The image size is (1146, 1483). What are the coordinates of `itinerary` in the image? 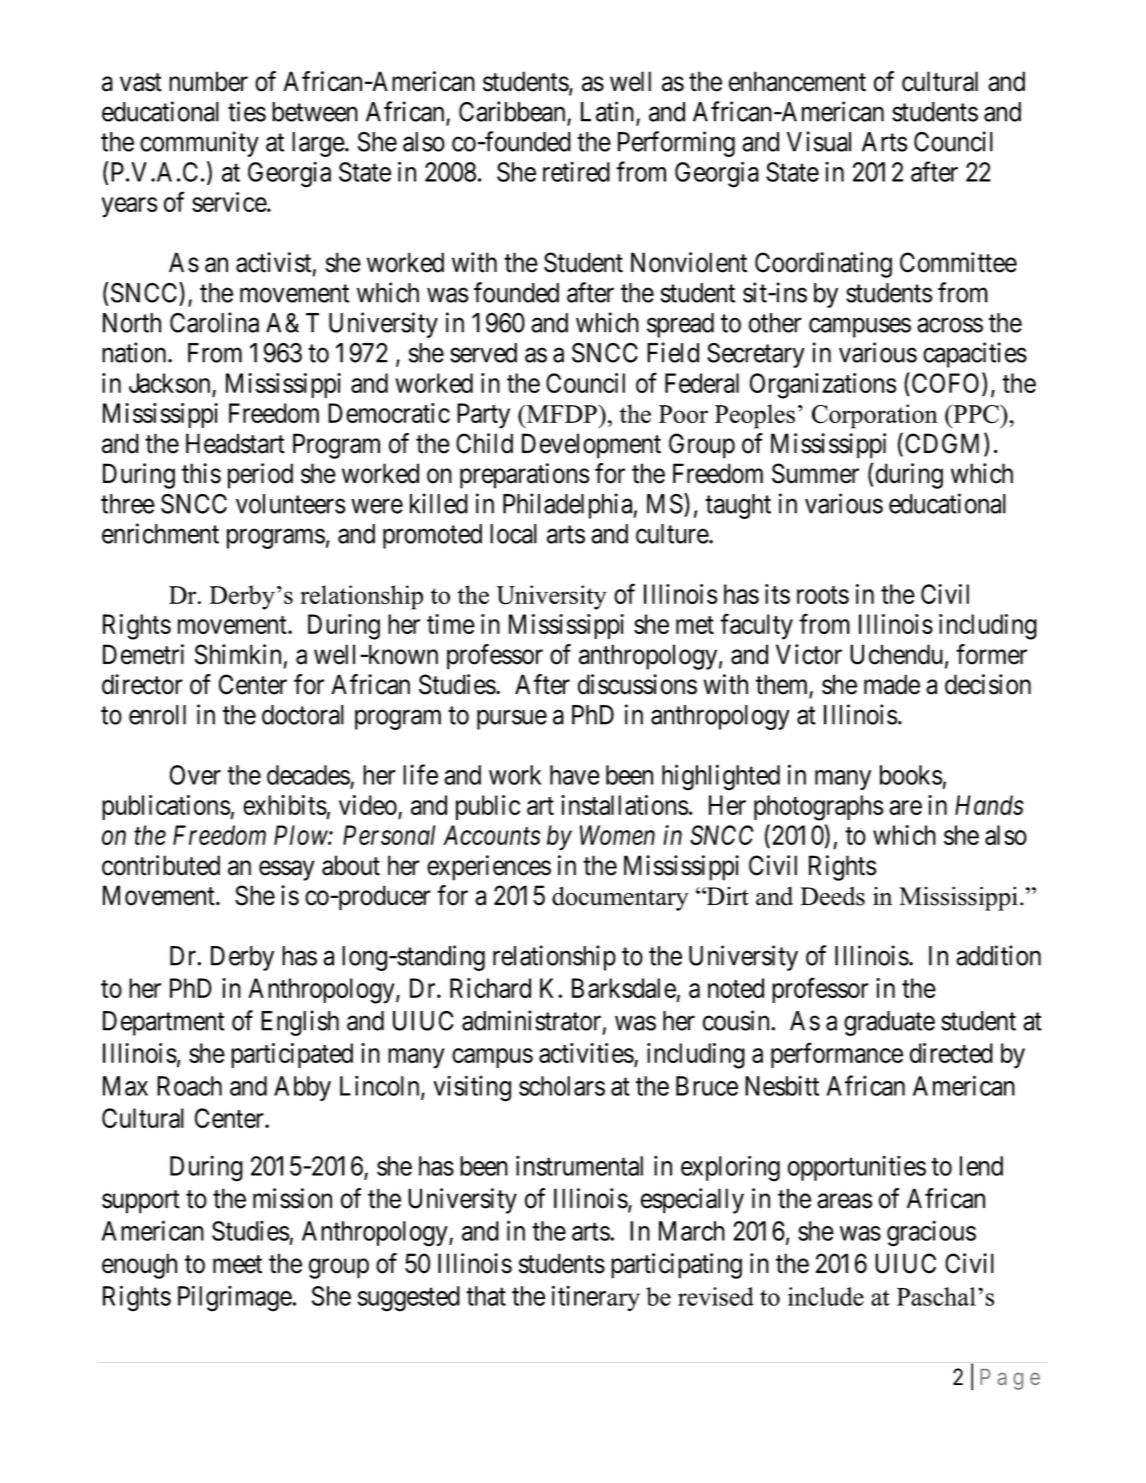 It's located at (596, 1298).
